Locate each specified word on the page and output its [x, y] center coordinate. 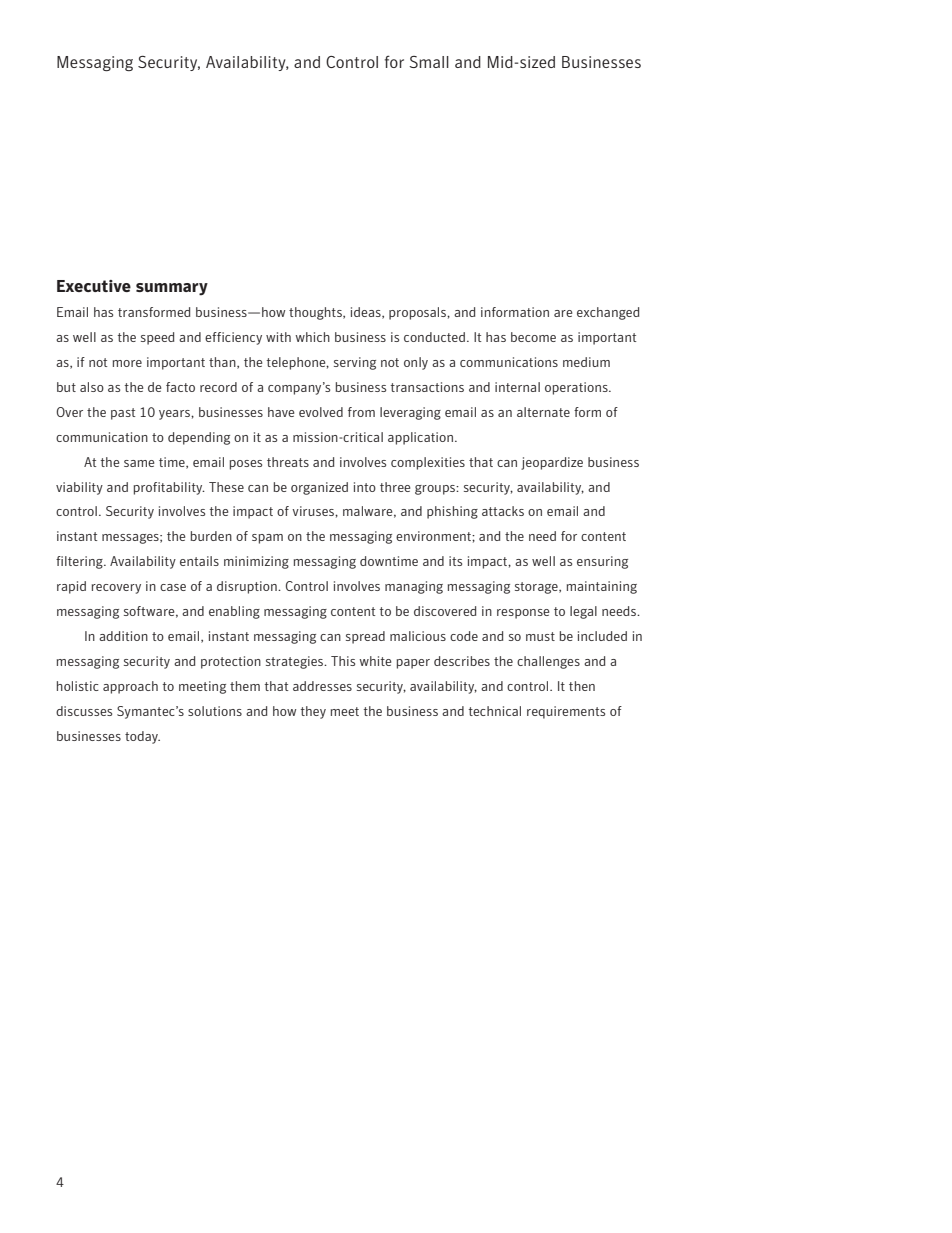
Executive [94, 286]
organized [319, 488]
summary [172, 289]
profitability [169, 488]
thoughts [316, 313]
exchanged [608, 313]
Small [429, 62]
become [533, 337]
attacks [503, 511]
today [142, 737]
